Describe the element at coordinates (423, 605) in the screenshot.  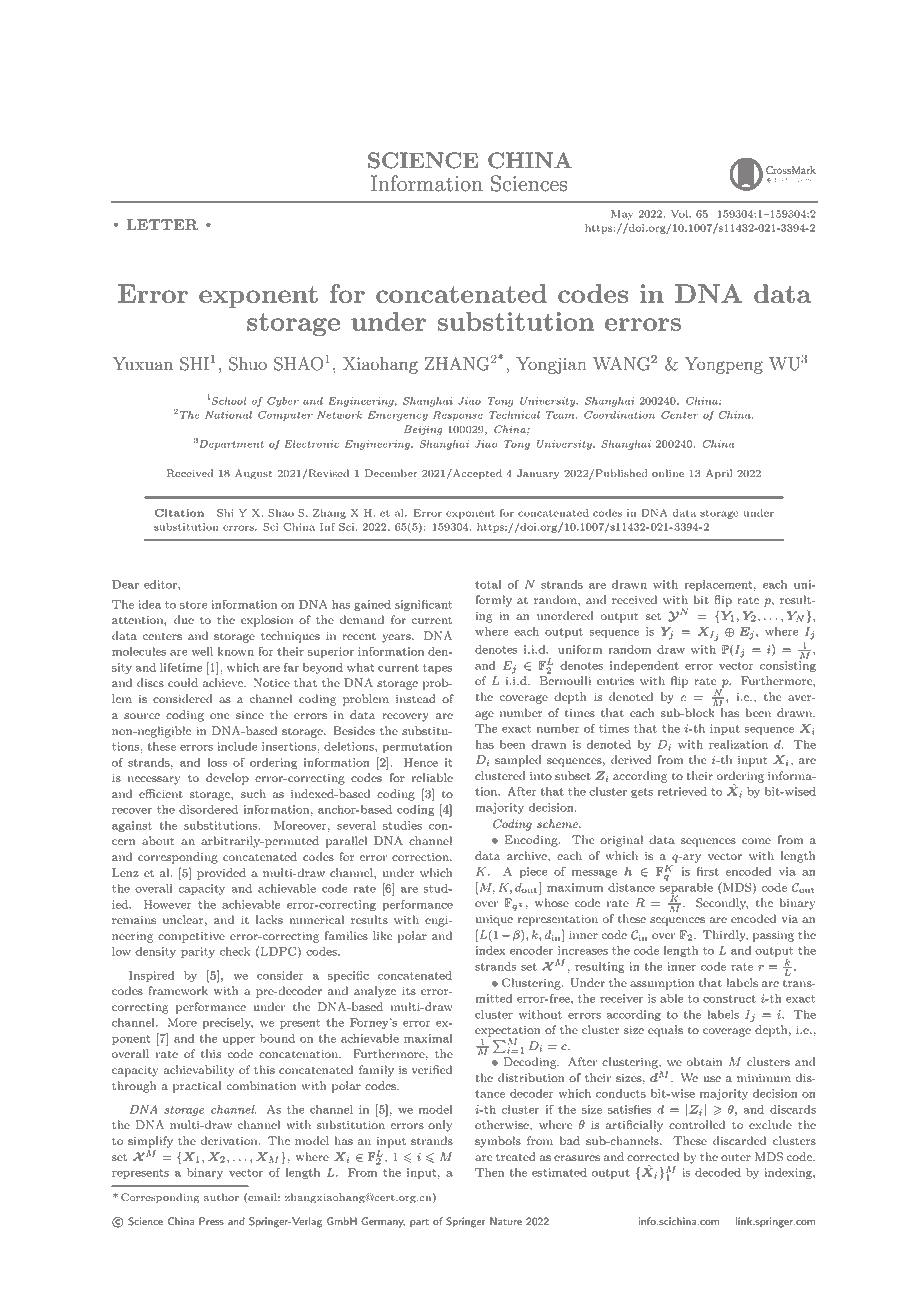
I see `significant` at that location.
